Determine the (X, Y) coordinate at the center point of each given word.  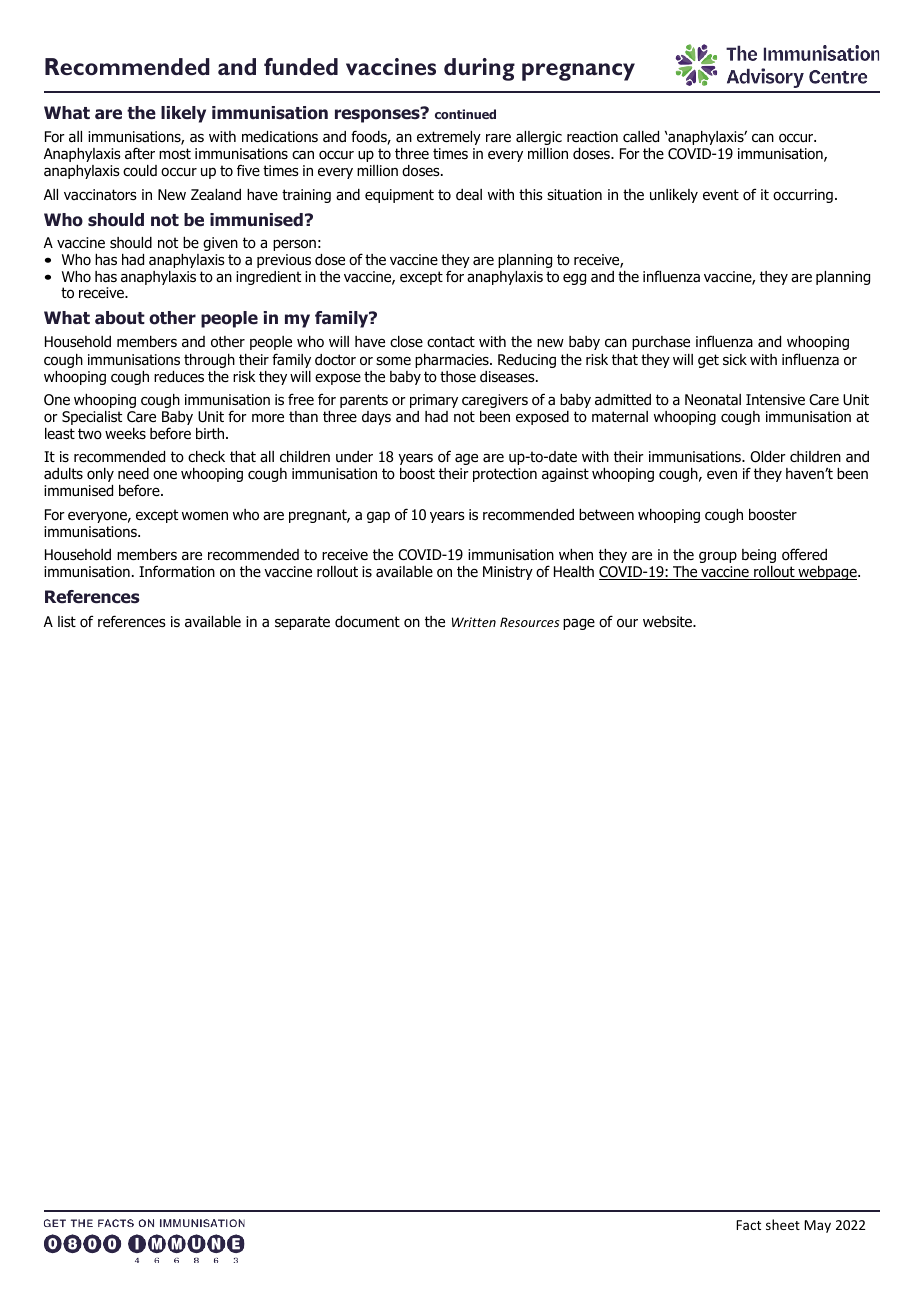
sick (735, 359)
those (458, 377)
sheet (783, 1224)
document (367, 622)
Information (177, 571)
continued (465, 114)
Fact (748, 1225)
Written (474, 622)
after (140, 153)
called (641, 137)
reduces (179, 377)
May (817, 1226)
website (668, 621)
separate (302, 623)
